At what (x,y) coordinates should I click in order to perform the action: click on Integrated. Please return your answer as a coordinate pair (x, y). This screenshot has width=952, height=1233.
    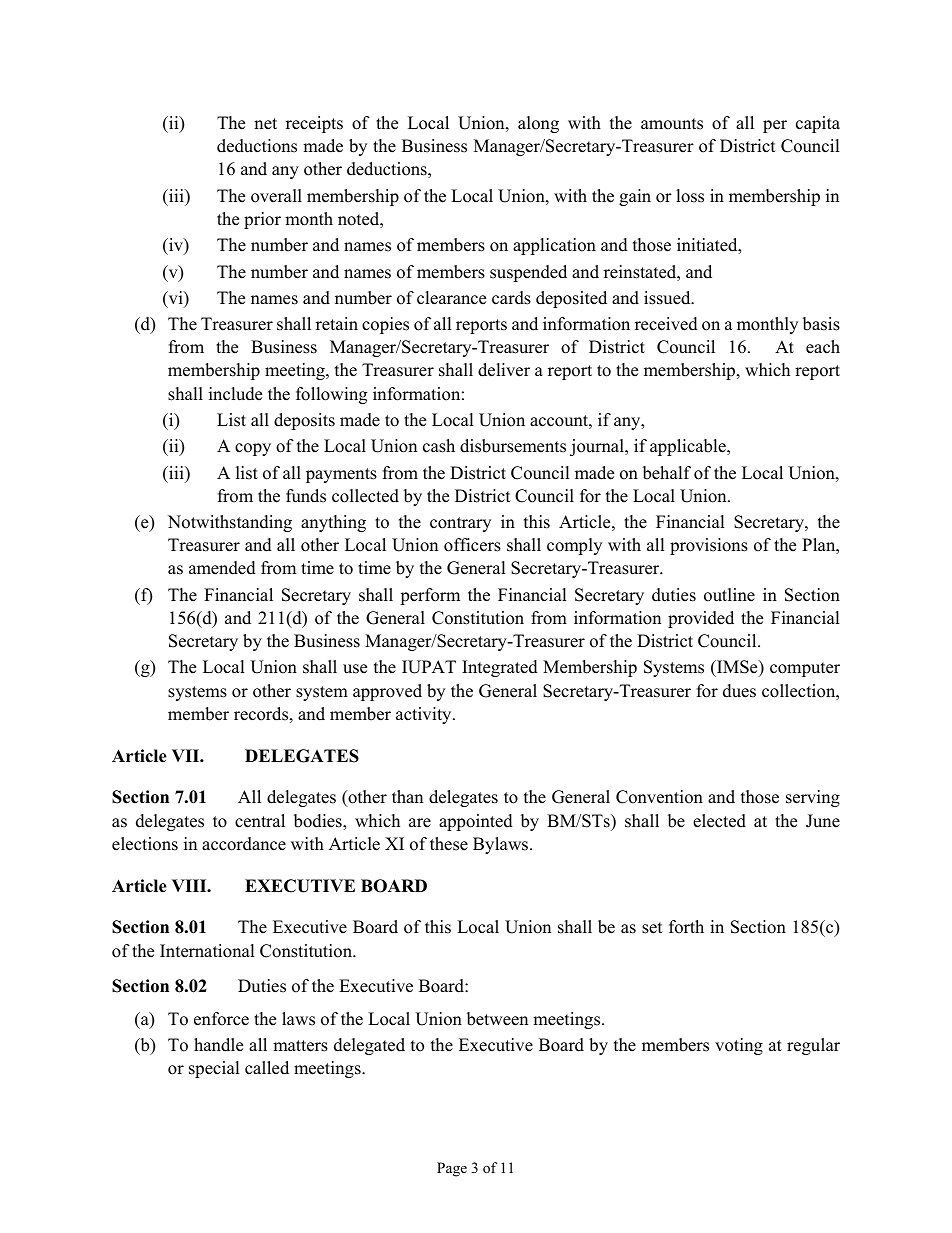
    Looking at the image, I should click on (500, 668).
